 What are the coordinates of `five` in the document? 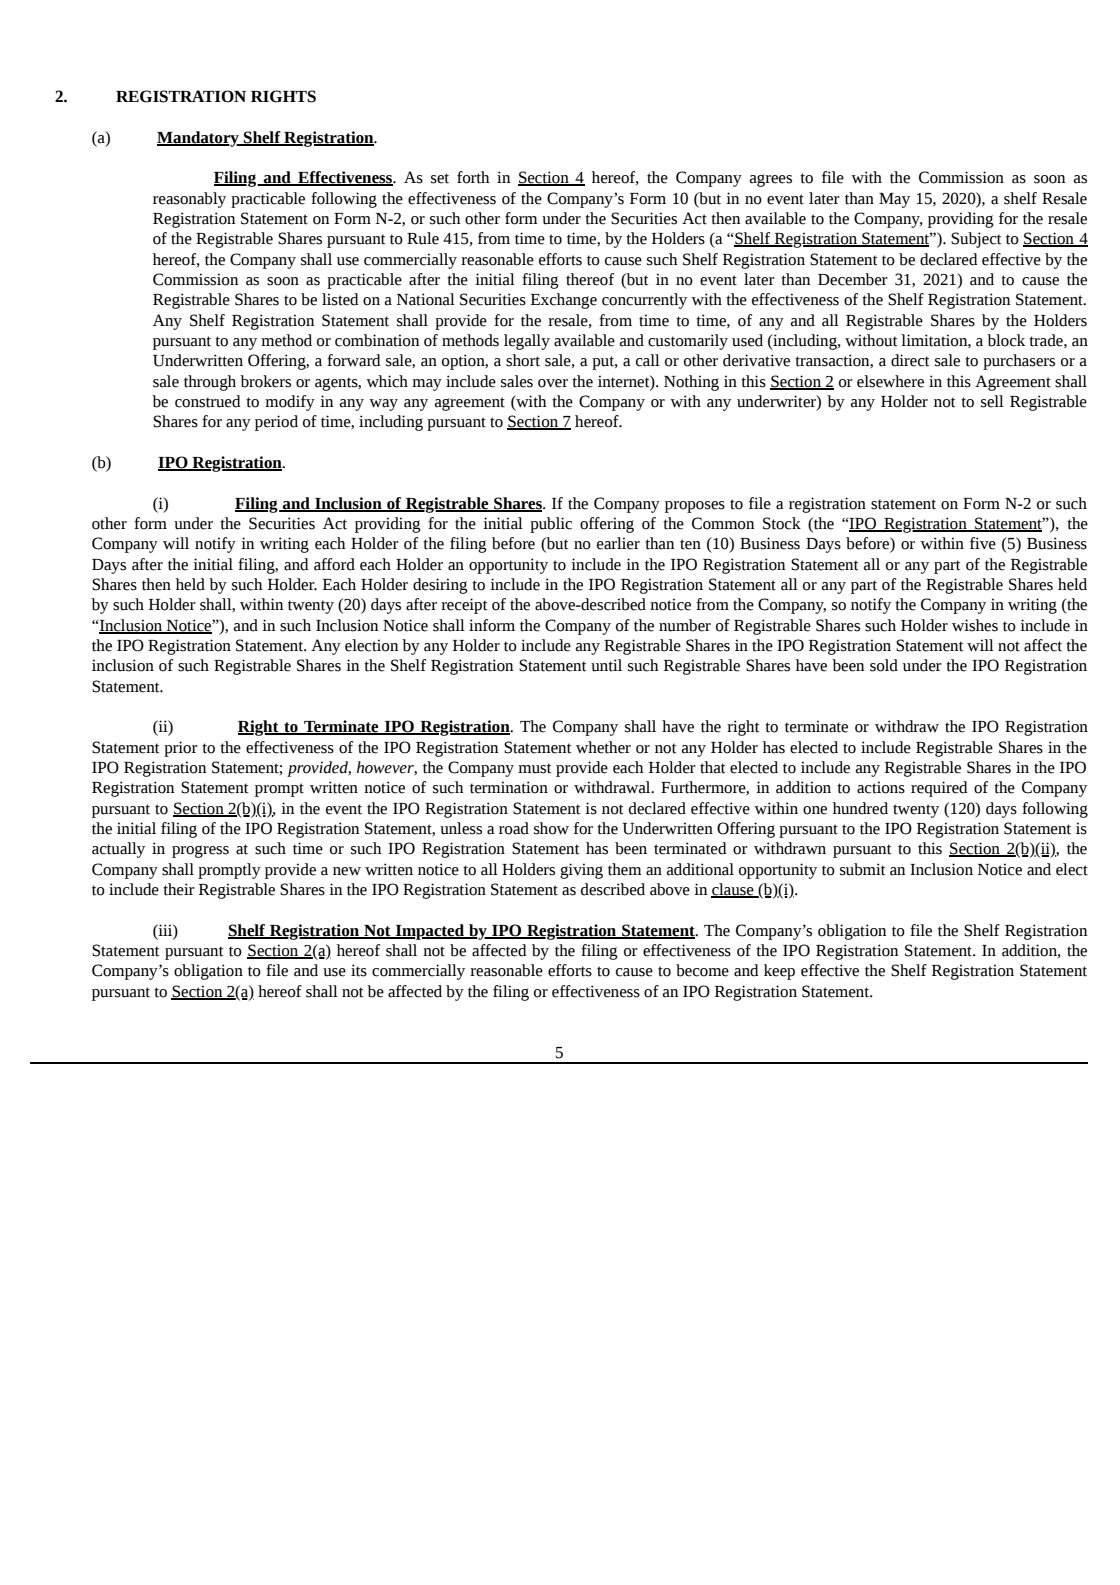 It's located at (983, 543).
